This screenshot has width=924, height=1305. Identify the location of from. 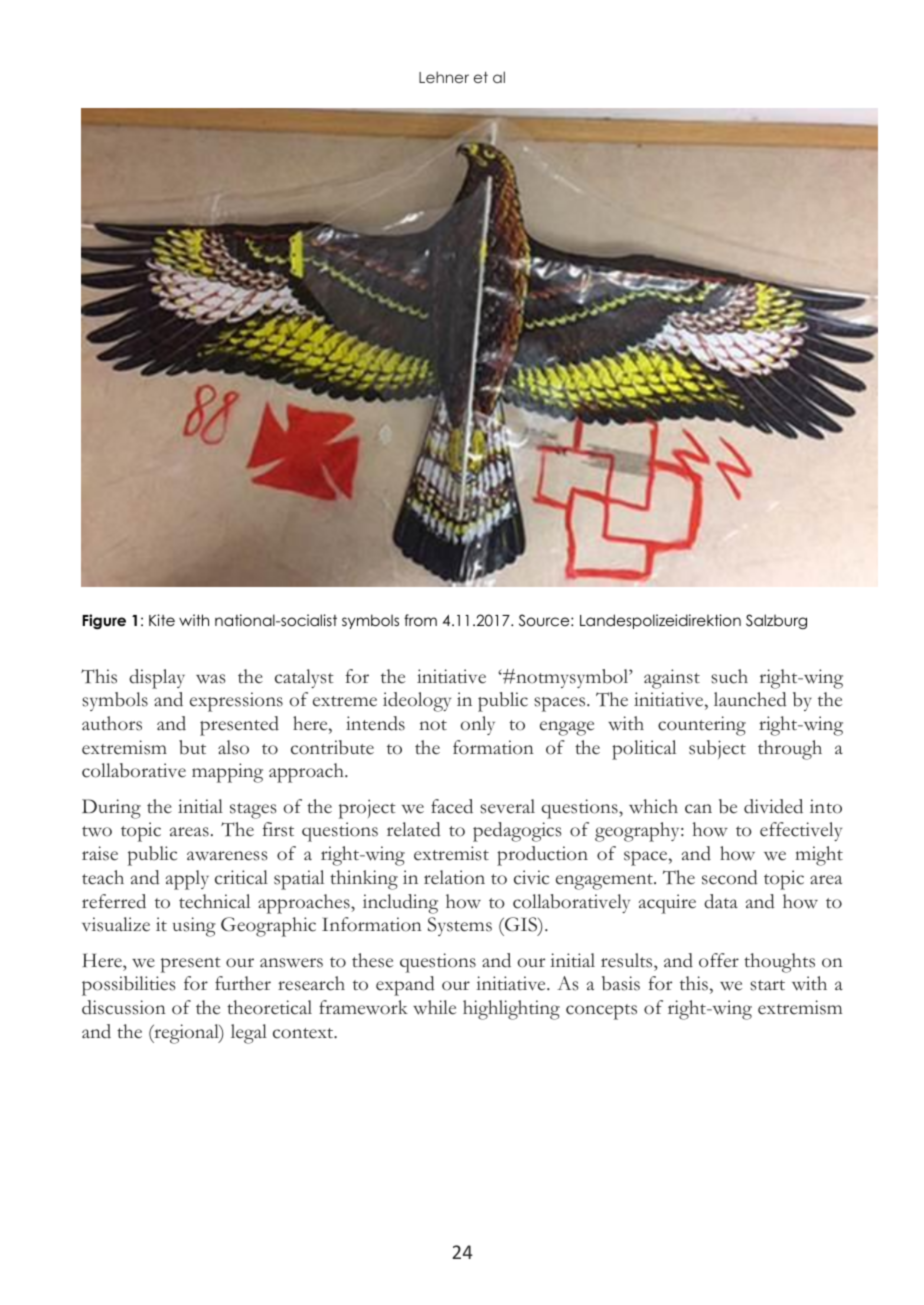
(420, 620).
